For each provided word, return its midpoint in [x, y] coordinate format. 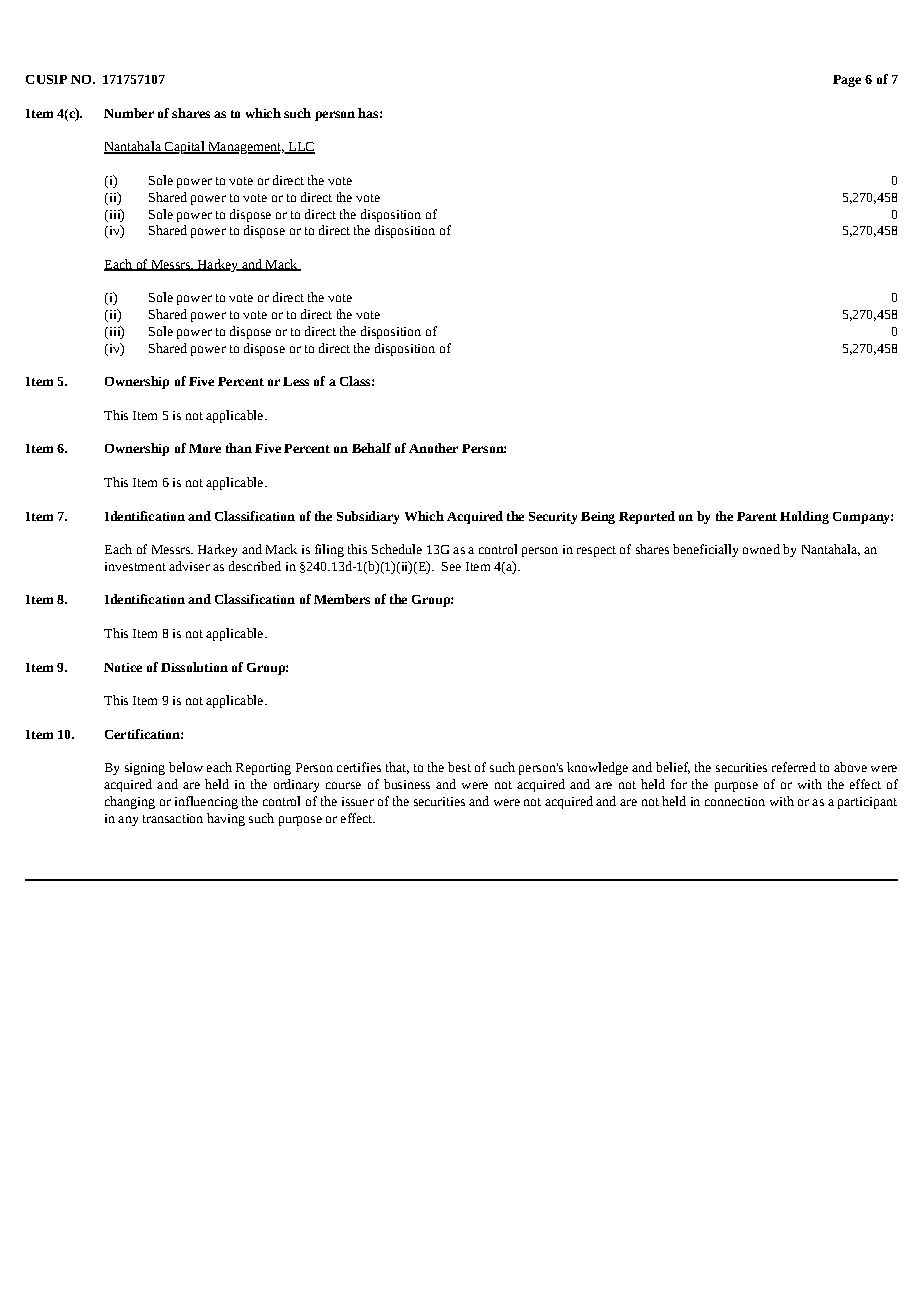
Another [433, 448]
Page [847, 81]
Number [129, 113]
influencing [206, 802]
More [205, 448]
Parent [757, 516]
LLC [300, 148]
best [459, 767]
